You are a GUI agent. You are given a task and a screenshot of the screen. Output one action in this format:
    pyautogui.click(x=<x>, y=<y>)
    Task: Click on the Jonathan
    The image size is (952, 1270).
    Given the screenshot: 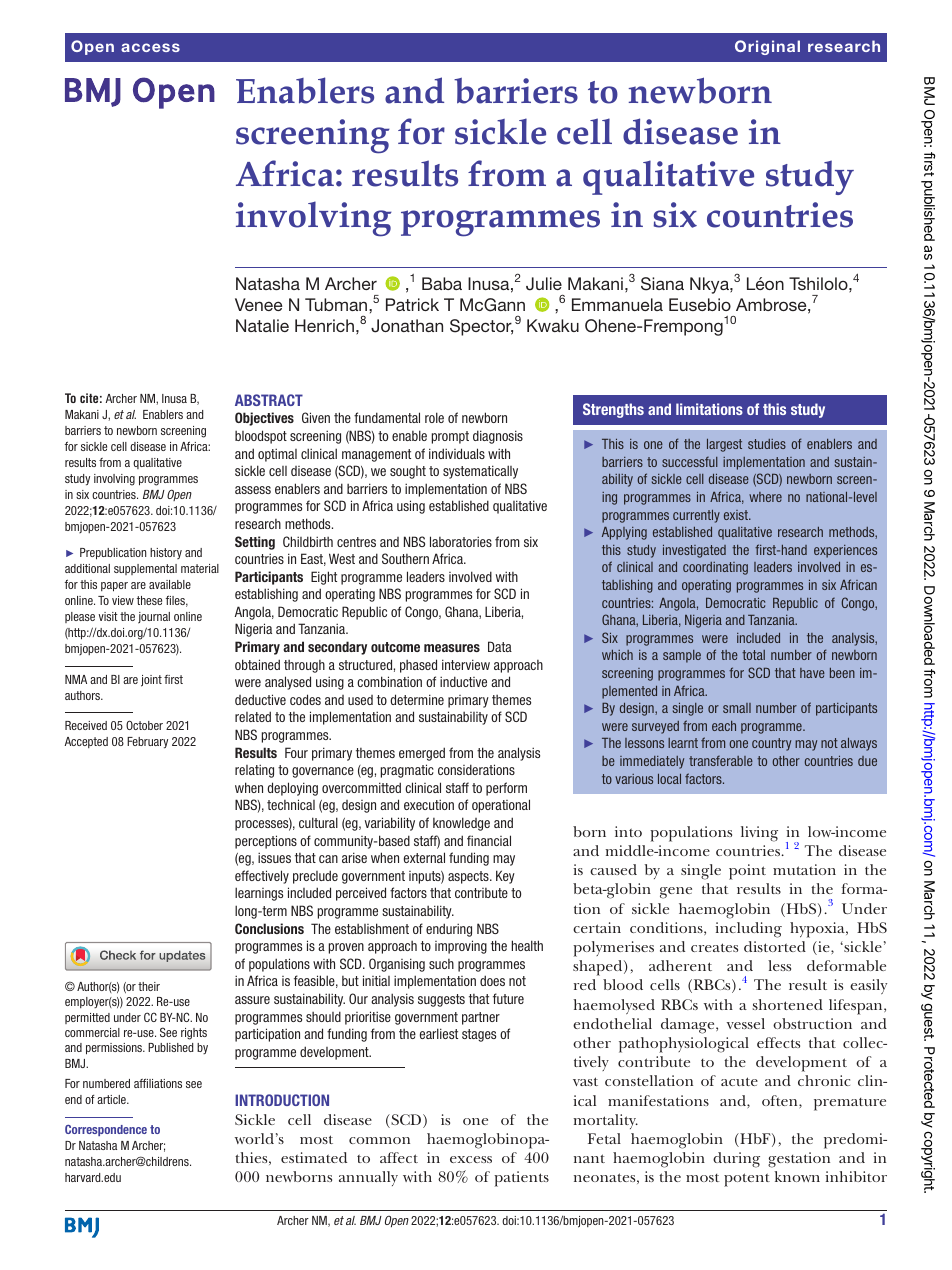 What is the action you would take?
    pyautogui.click(x=407, y=326)
